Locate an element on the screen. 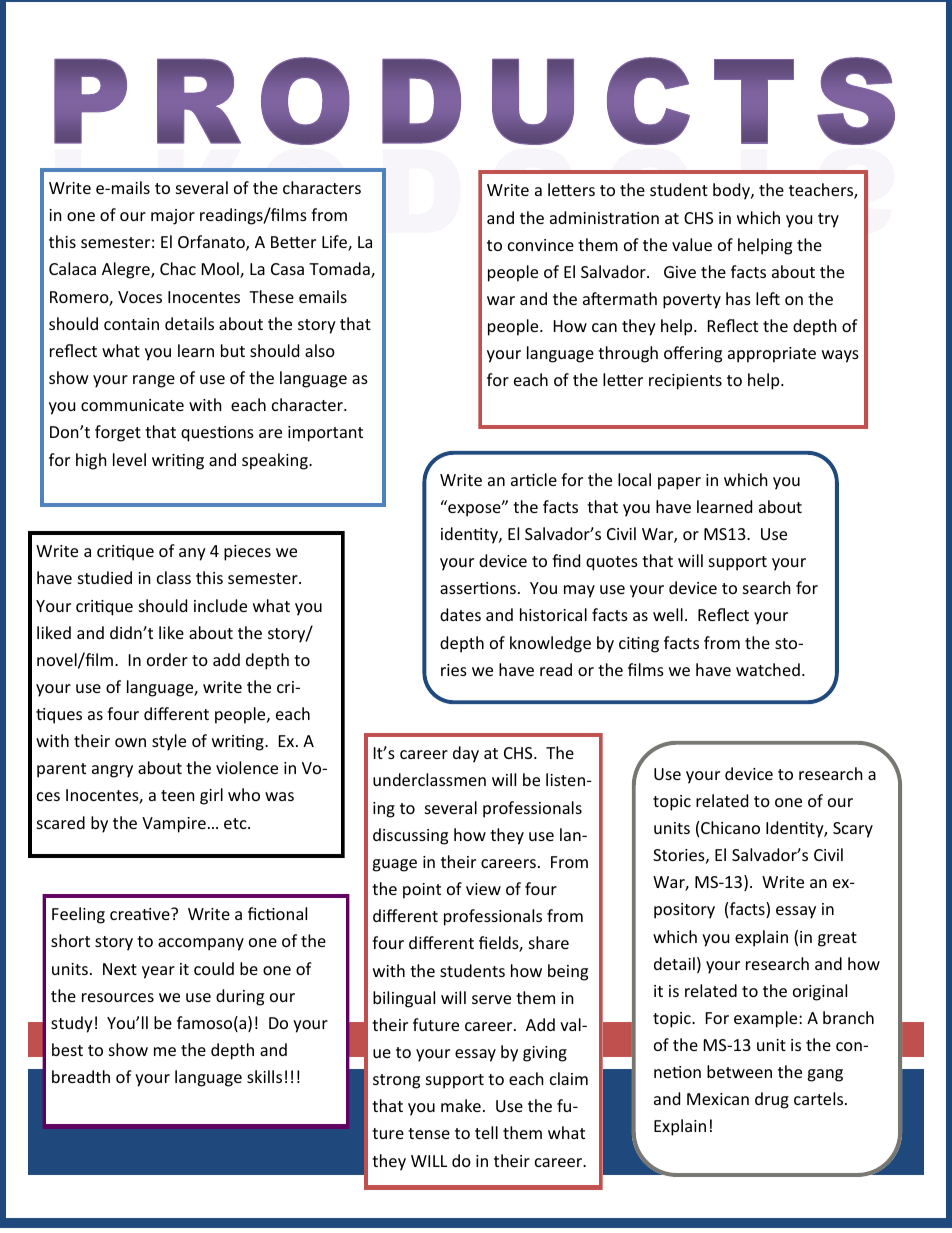 This screenshot has height=1233, width=952. skills is located at coordinates (264, 1076).
